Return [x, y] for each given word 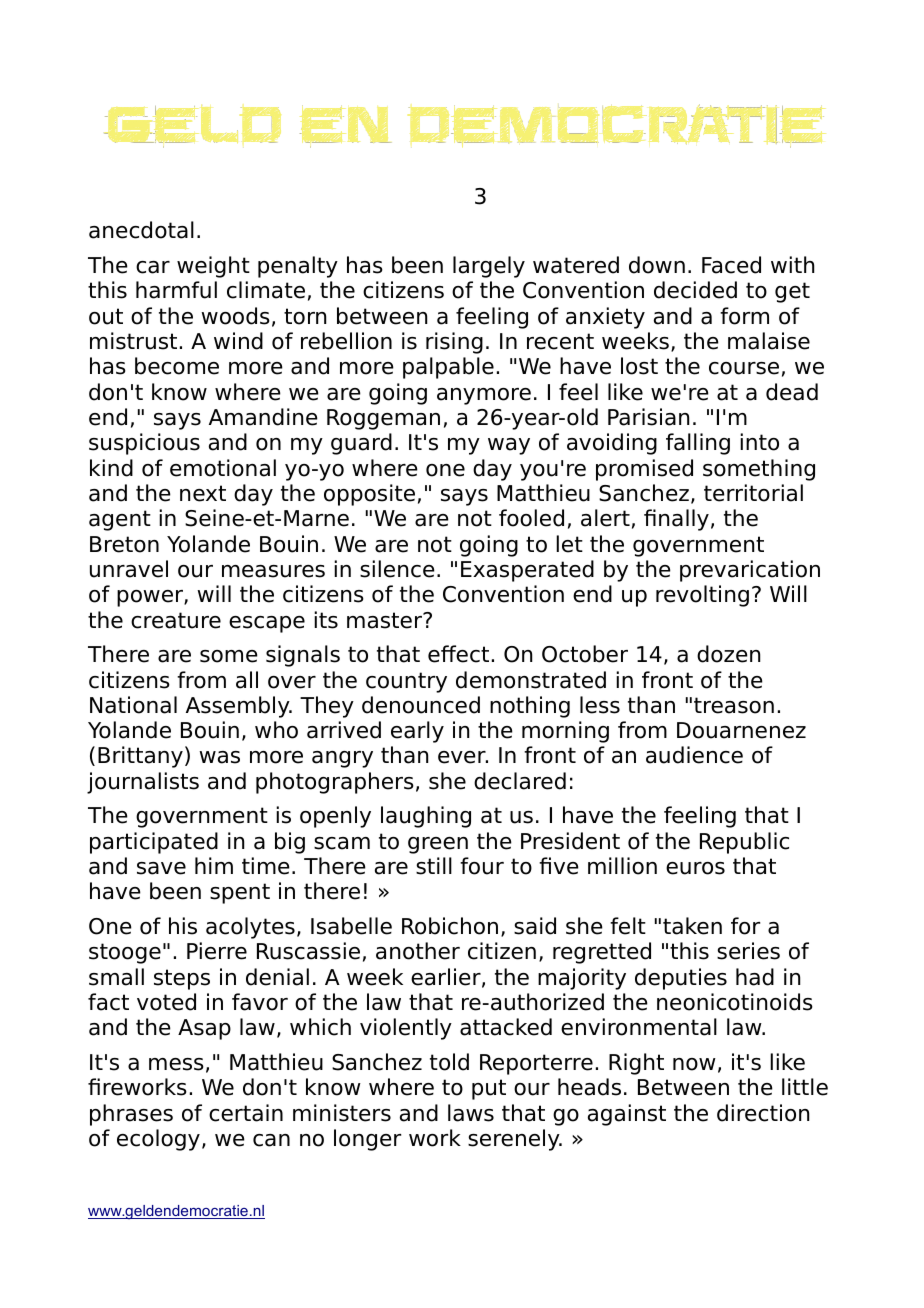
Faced [731, 265]
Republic [744, 843]
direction [763, 1113]
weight [213, 267]
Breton [124, 544]
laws [471, 1113]
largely [489, 267]
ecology [158, 1140]
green [438, 845]
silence [397, 569]
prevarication [750, 571]
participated [154, 843]
